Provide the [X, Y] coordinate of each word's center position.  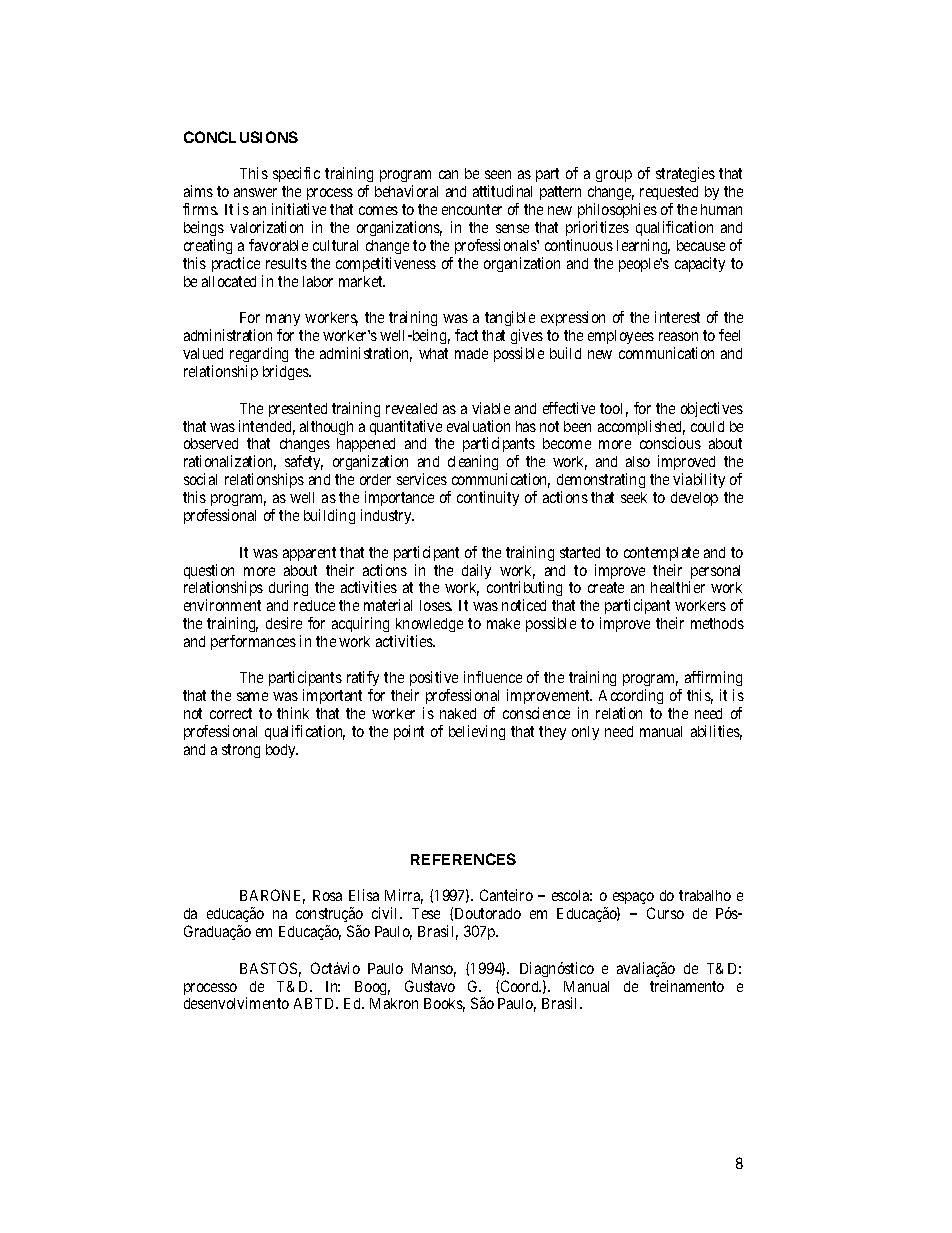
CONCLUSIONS [241, 137]
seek [634, 497]
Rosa [327, 895]
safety [304, 464]
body [282, 751]
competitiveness [386, 264]
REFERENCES [463, 859]
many [283, 322]
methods [717, 623]
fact [466, 335]
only [585, 733]
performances [253, 642]
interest [677, 317]
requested [668, 195]
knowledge [429, 625]
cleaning [473, 462]
